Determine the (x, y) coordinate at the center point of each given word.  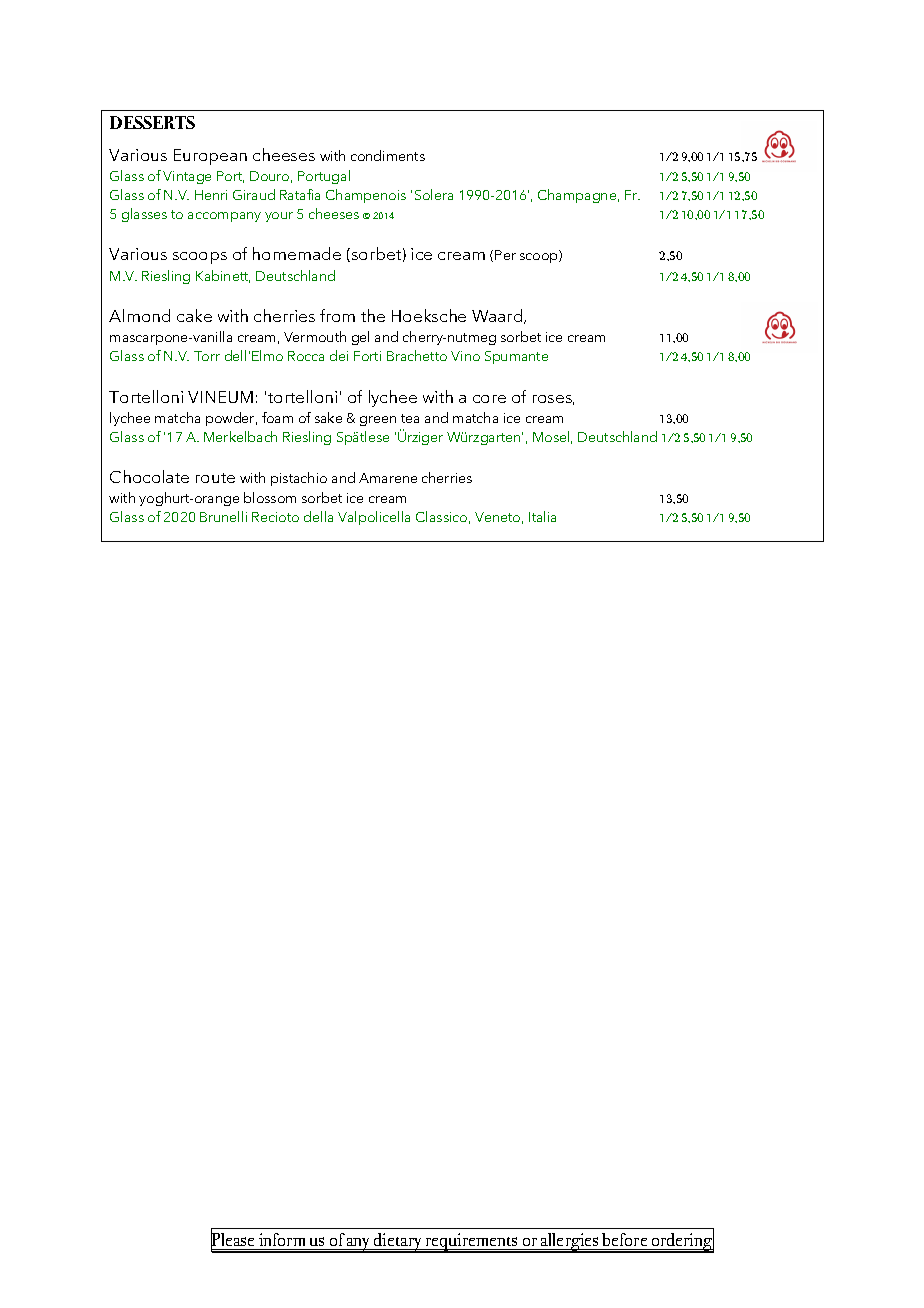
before (624, 1239)
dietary (398, 1243)
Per (505, 255)
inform (282, 1239)
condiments (388, 155)
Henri (211, 195)
